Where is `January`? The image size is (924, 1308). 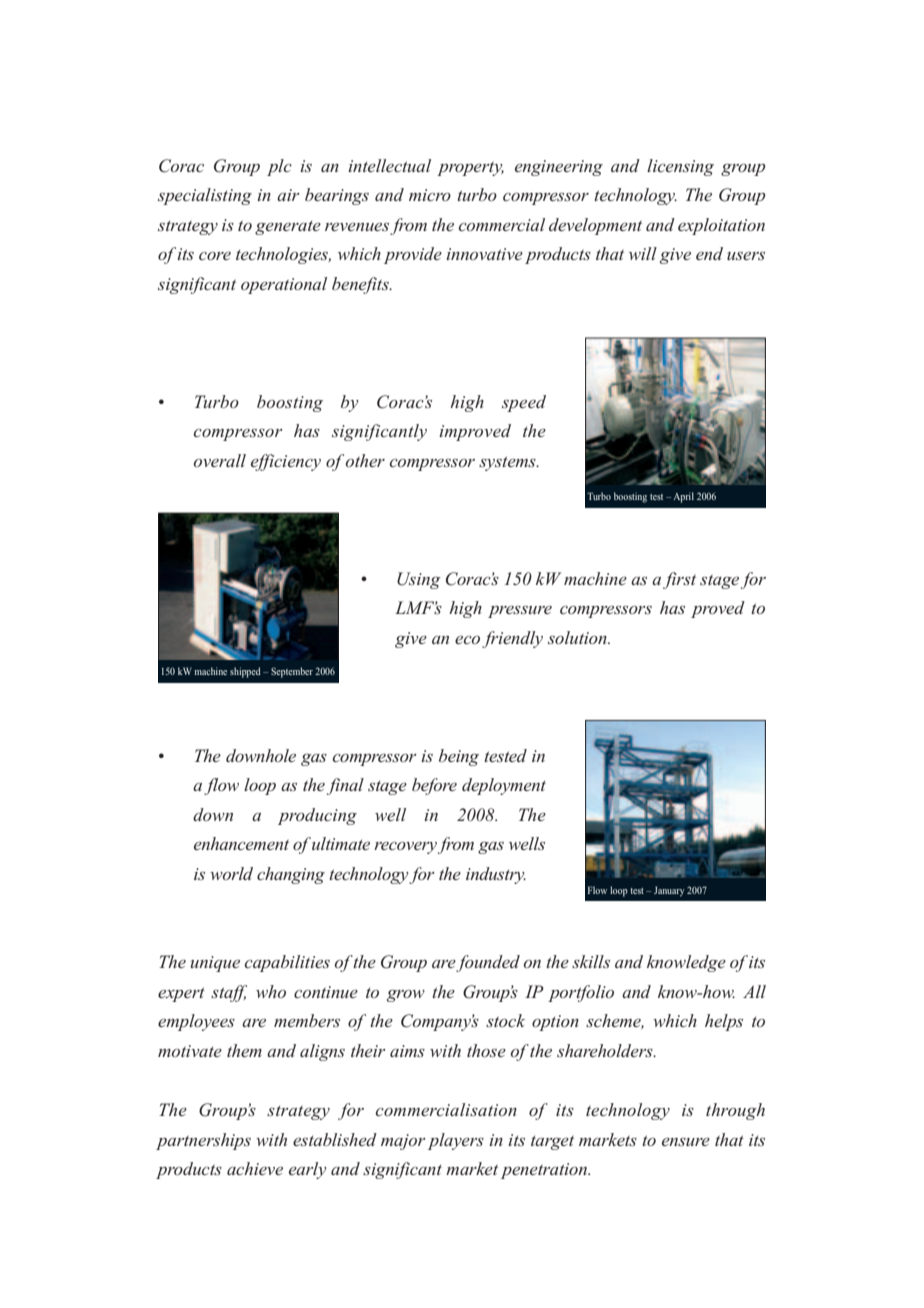
January is located at coordinates (669, 891).
